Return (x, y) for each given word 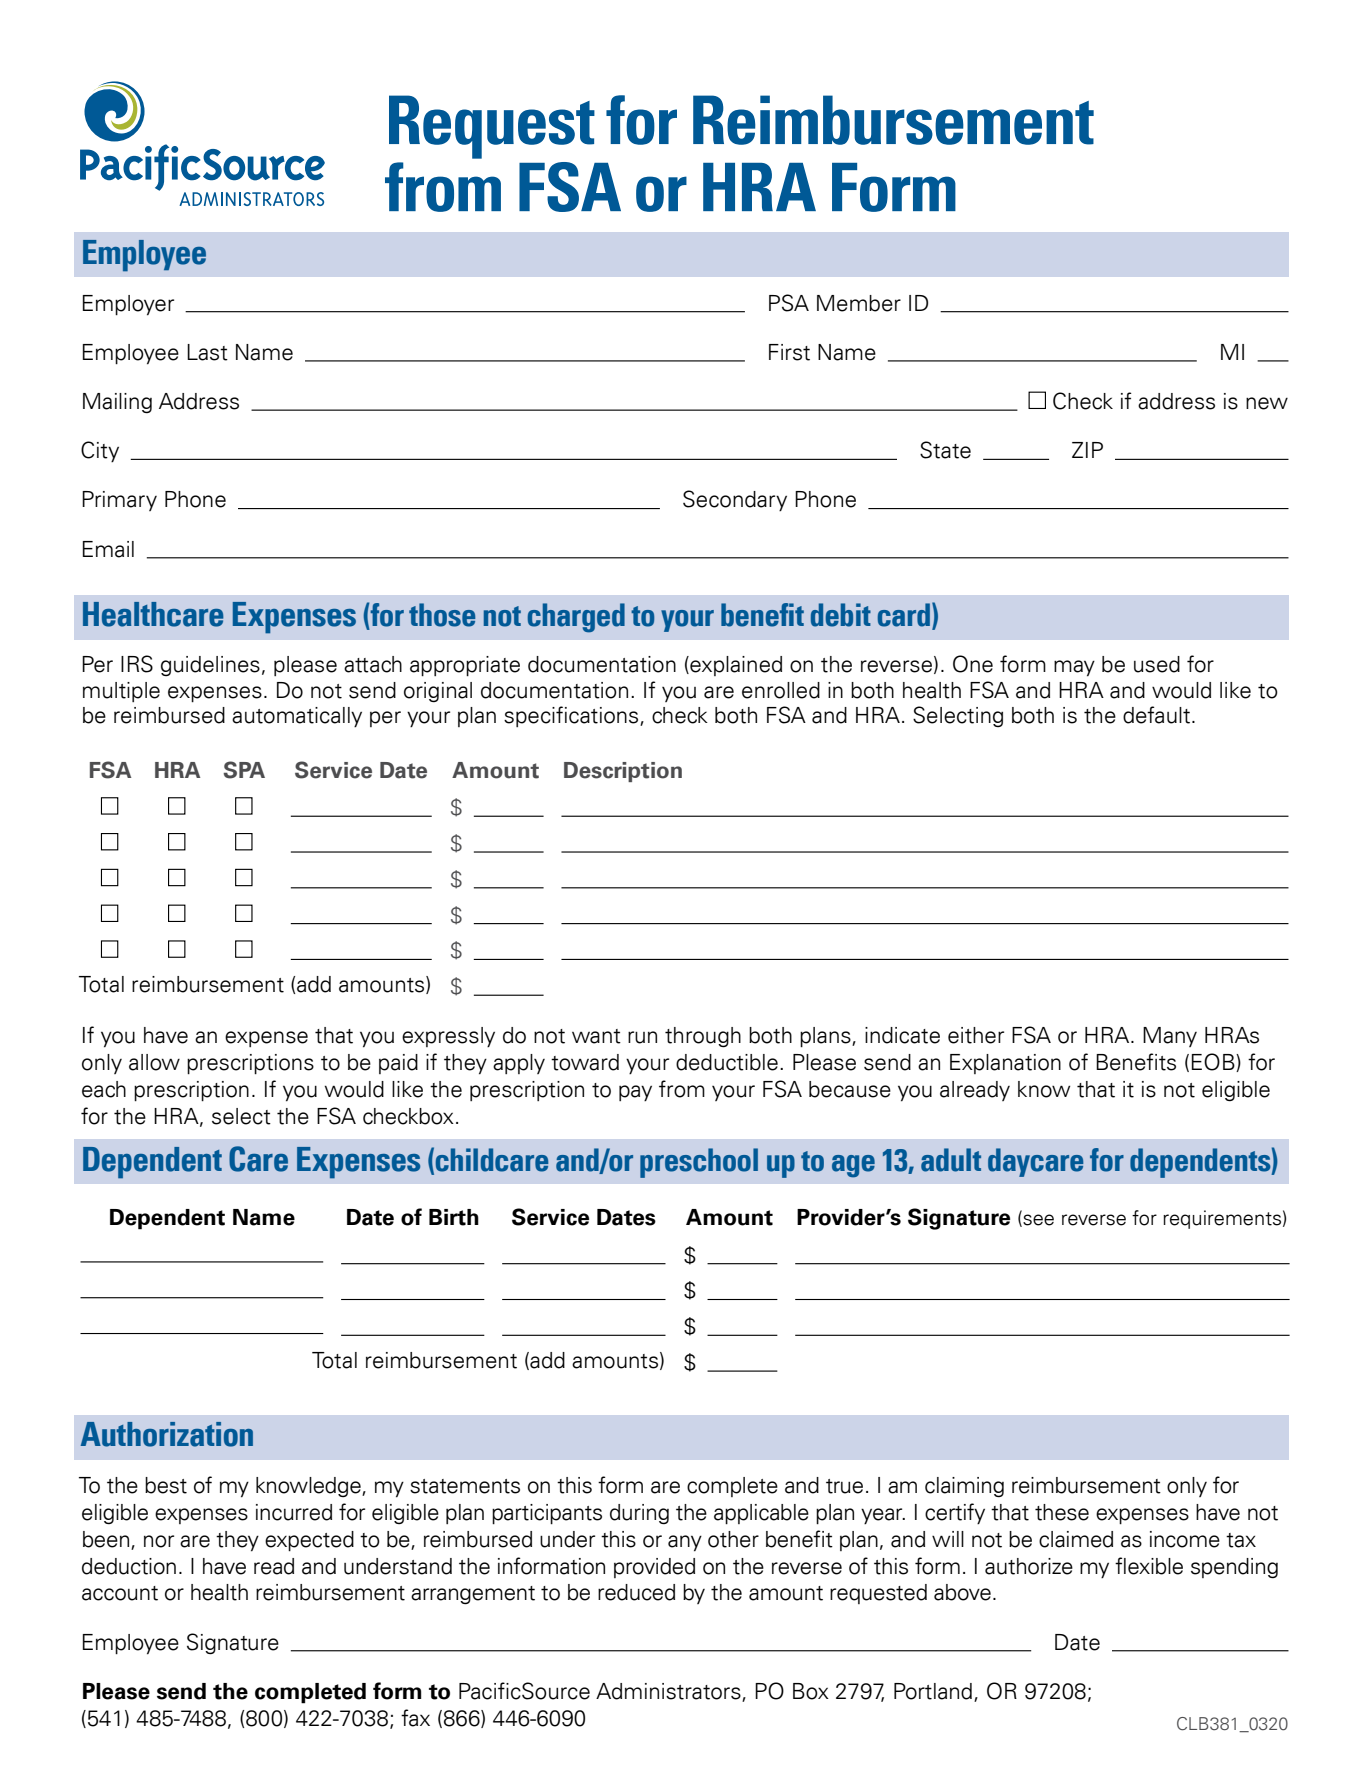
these (1062, 1512)
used (1157, 664)
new (1267, 403)
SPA (244, 770)
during (639, 1514)
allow (154, 1062)
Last (207, 352)
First (789, 352)
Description (623, 772)
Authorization (167, 1434)
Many (1170, 1037)
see (1037, 1220)
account (120, 1593)
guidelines (210, 666)
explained (735, 666)
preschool (699, 1163)
